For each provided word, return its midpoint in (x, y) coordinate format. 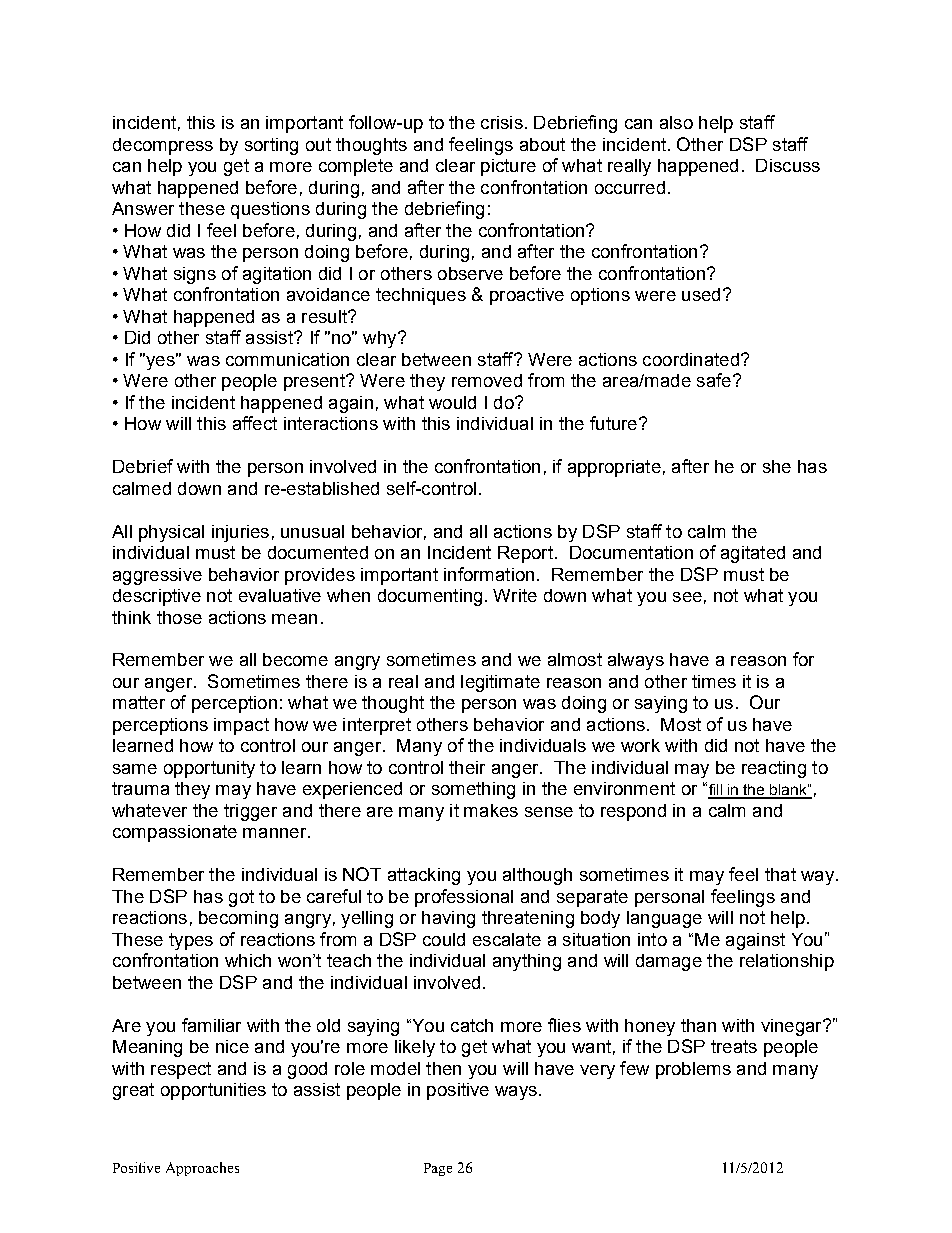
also (676, 122)
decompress (163, 146)
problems (693, 1070)
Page (438, 1169)
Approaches (202, 1169)
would (452, 402)
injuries (240, 533)
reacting (774, 769)
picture (508, 167)
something (473, 790)
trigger (250, 812)
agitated (753, 554)
